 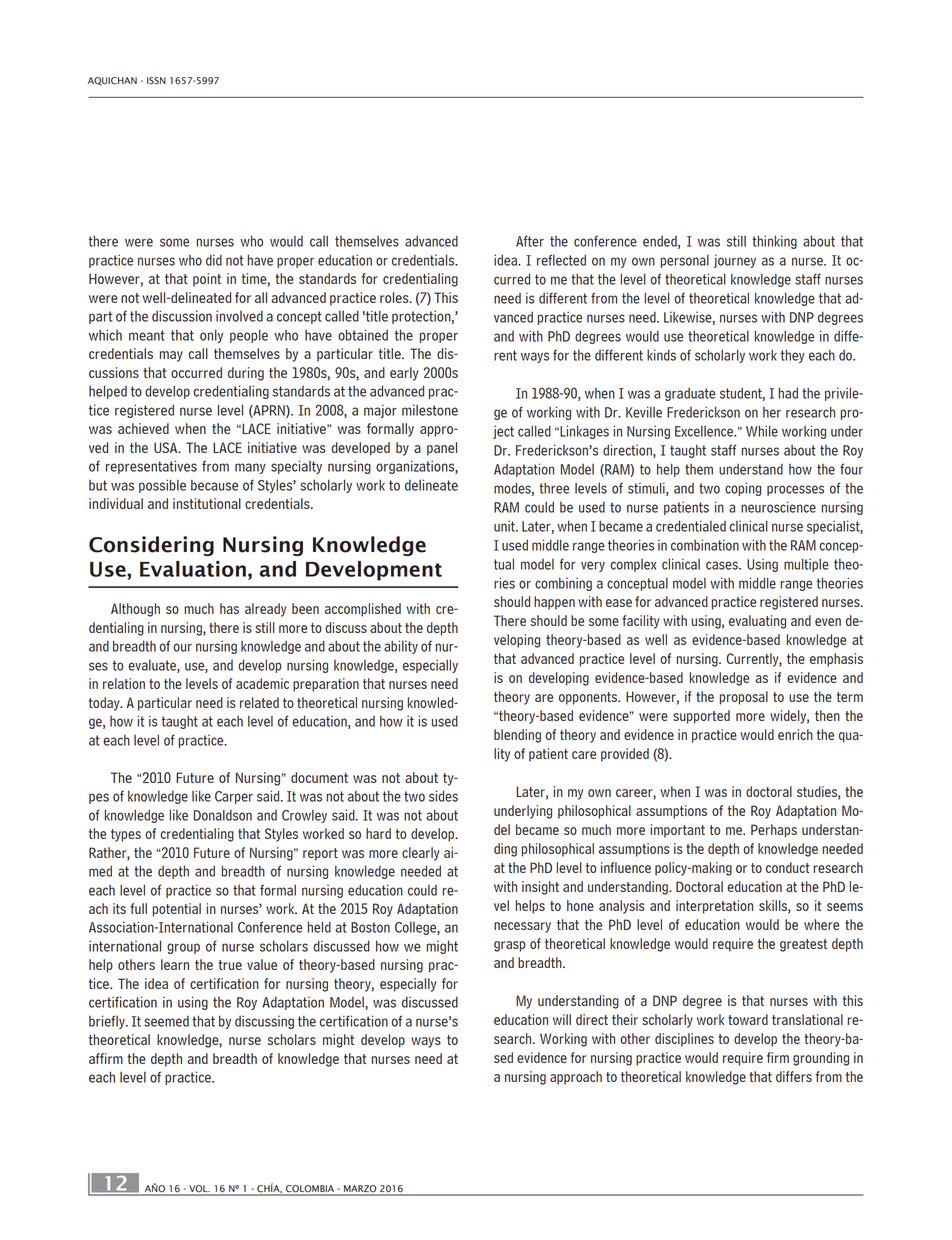 What do you see at coordinates (156, 81) in the screenshot?
I see `ISSN` at bounding box center [156, 81].
